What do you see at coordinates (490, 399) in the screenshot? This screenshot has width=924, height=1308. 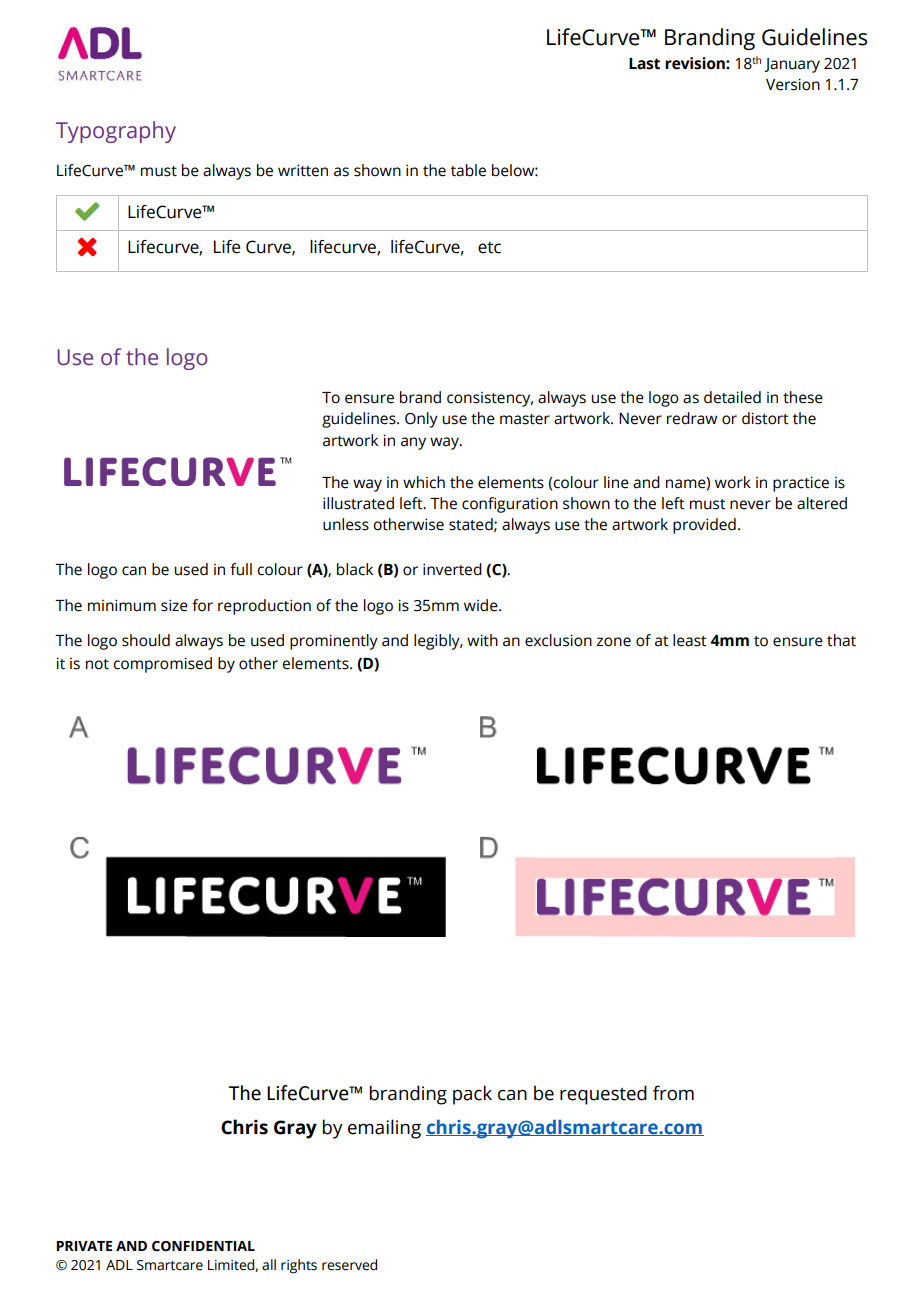 I see `consistency` at bounding box center [490, 399].
